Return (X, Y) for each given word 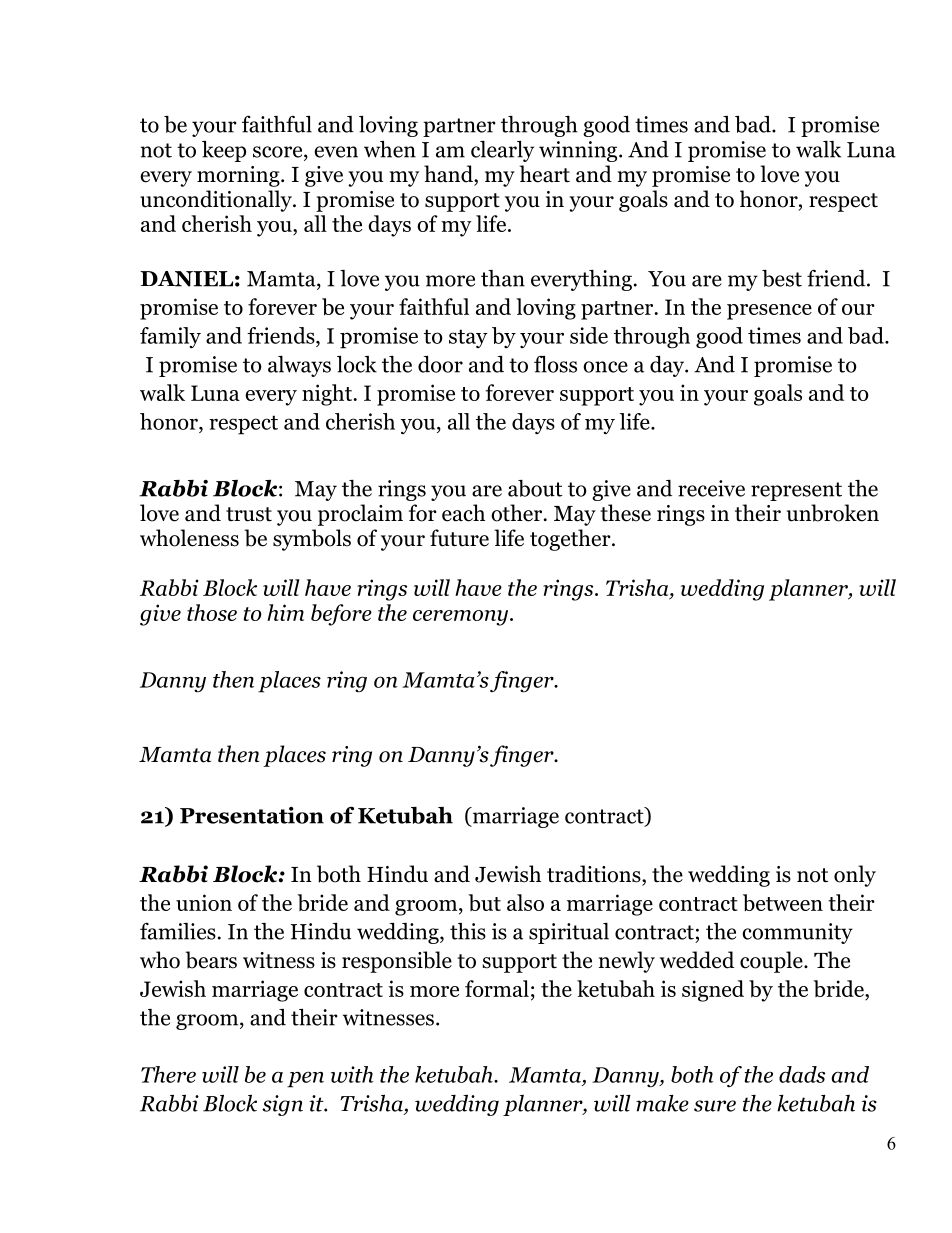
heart (544, 174)
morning (239, 176)
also (525, 902)
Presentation (252, 815)
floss (555, 364)
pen (305, 1079)
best (782, 278)
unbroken (833, 513)
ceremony (462, 618)
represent (796, 491)
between (783, 902)
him (285, 612)
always (299, 366)
